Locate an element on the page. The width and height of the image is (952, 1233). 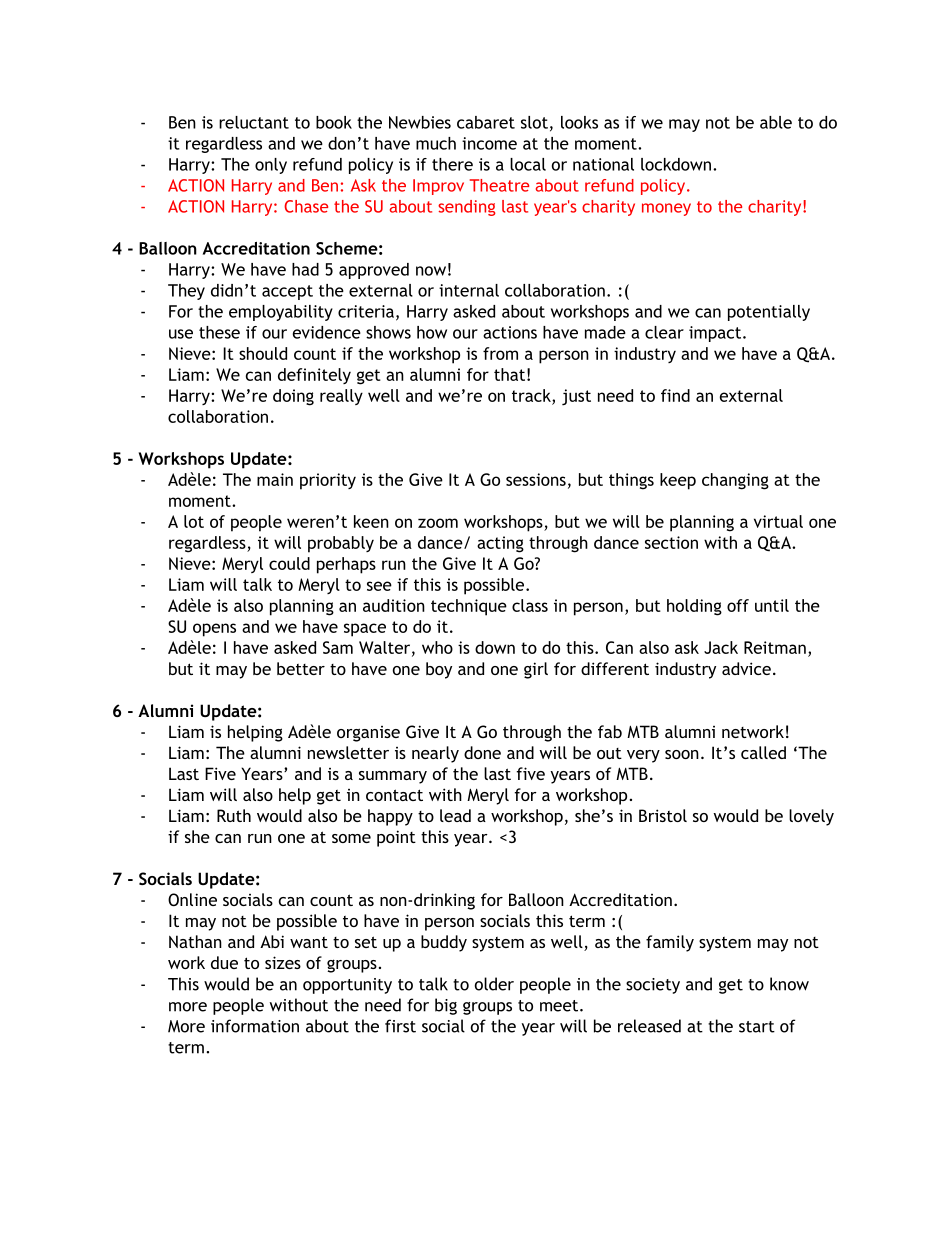
changing is located at coordinates (735, 481).
